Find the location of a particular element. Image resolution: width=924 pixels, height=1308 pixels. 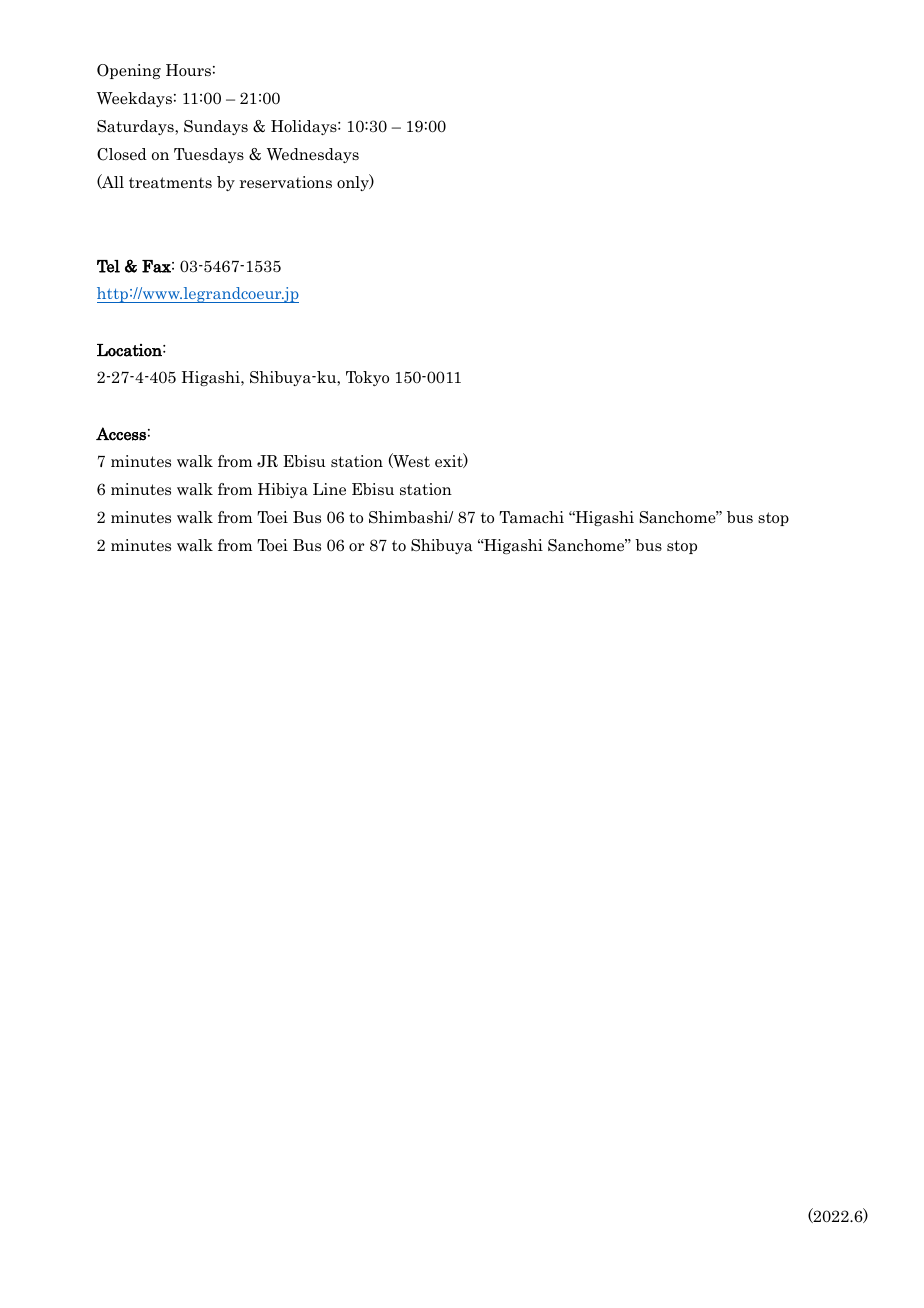

Sundays is located at coordinates (216, 127).
